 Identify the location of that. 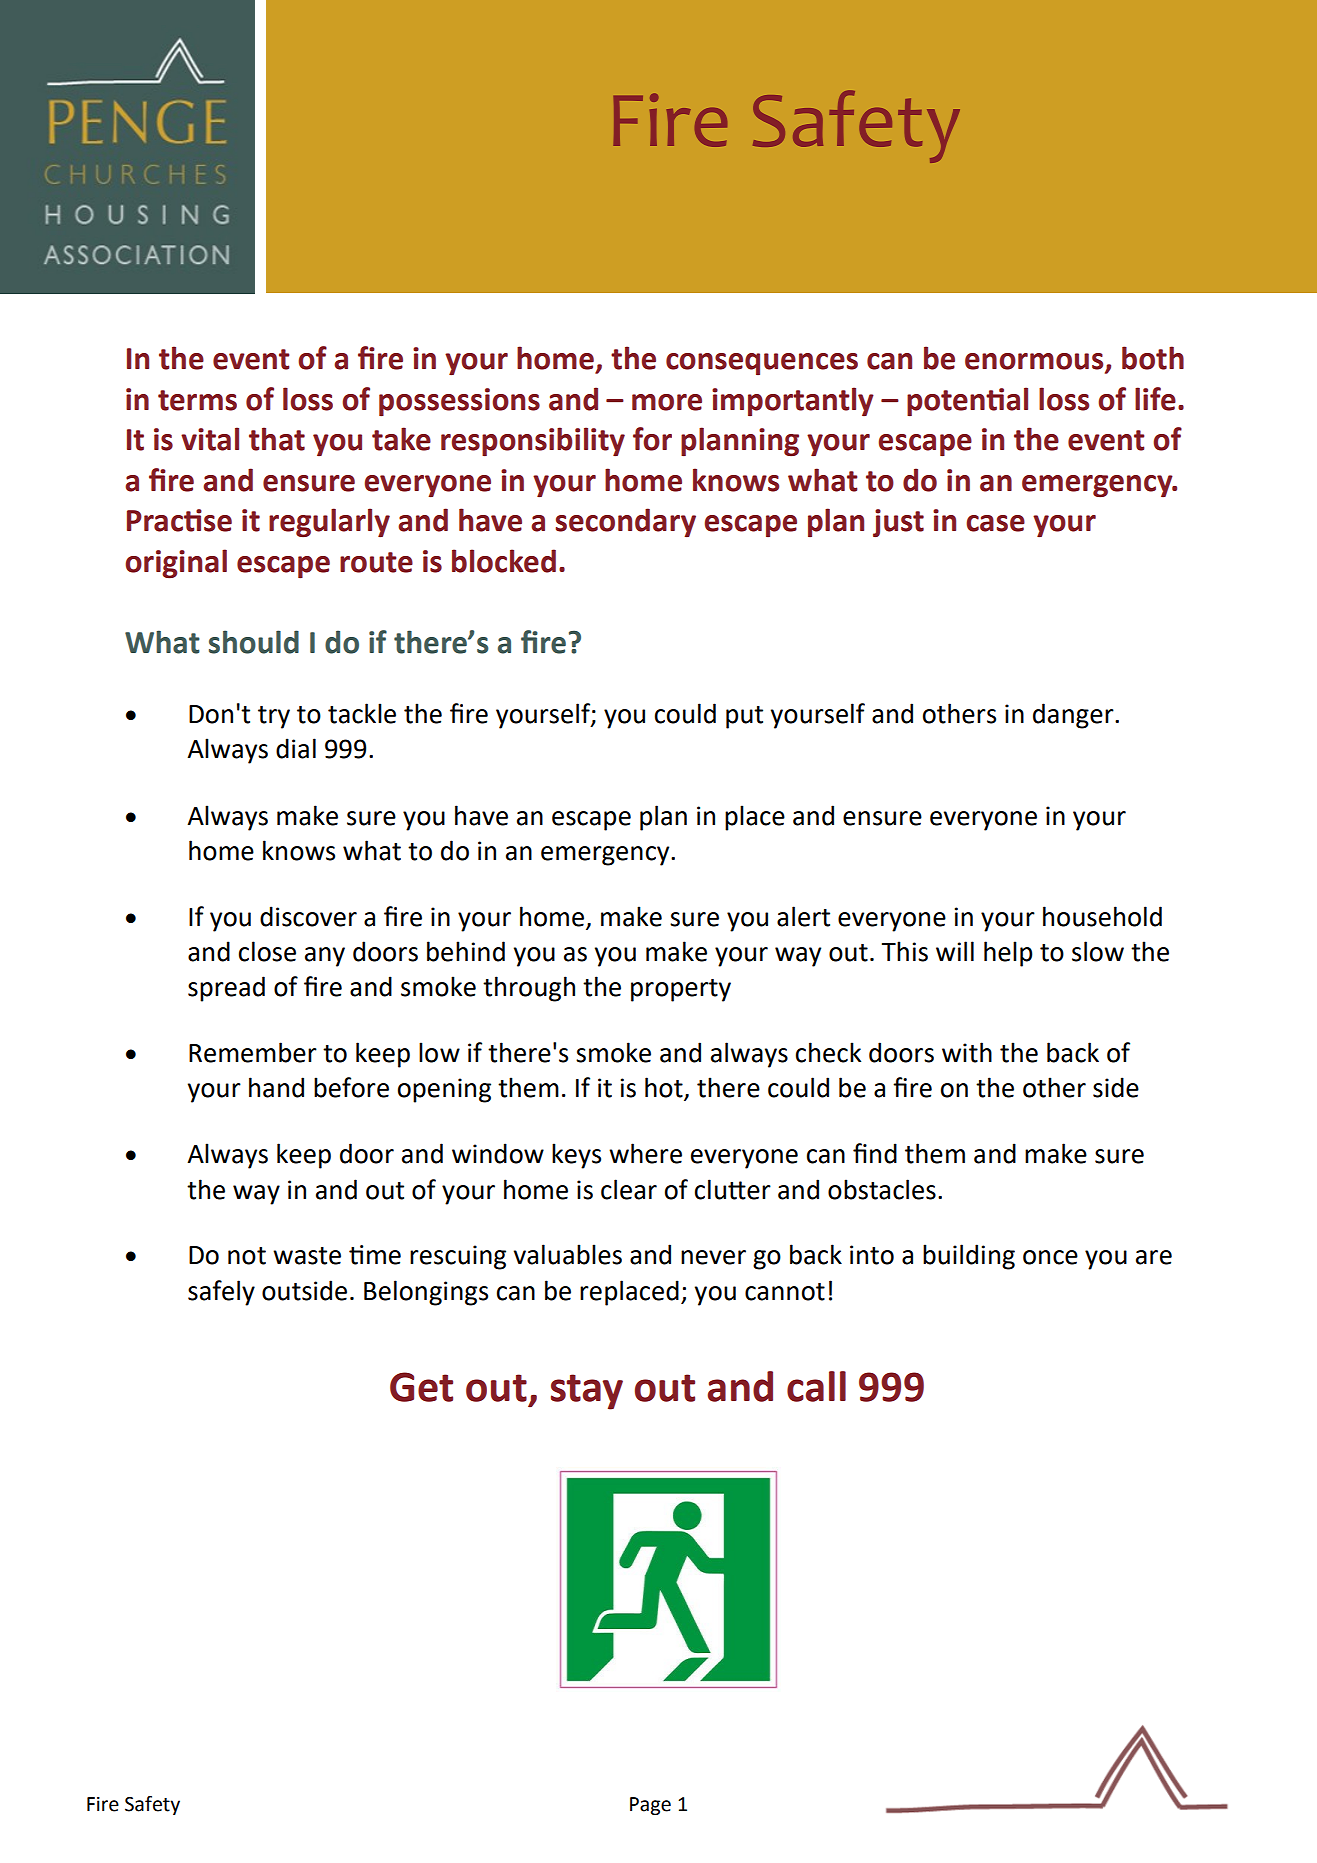
(277, 439).
